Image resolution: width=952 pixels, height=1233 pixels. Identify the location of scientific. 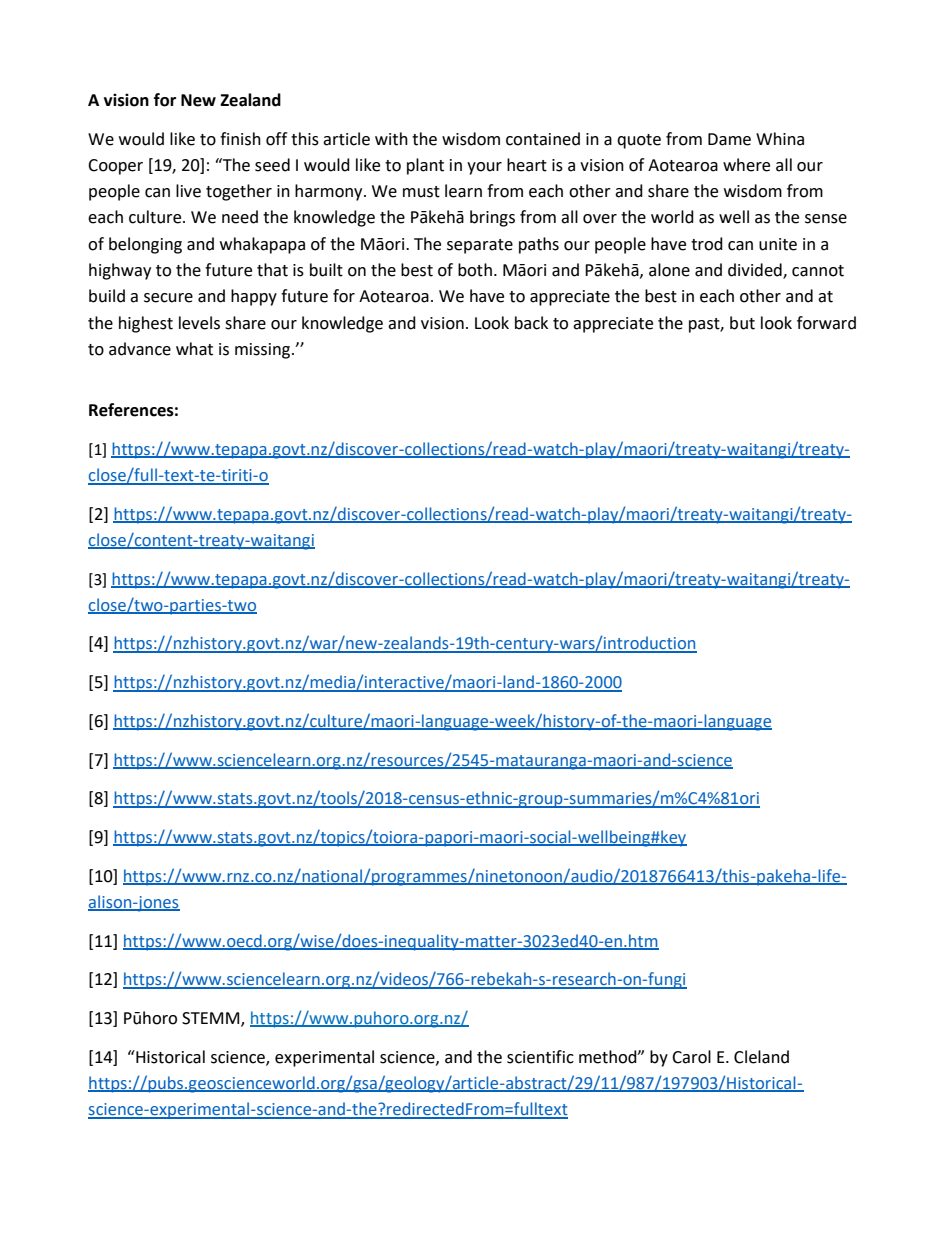
(540, 1057).
